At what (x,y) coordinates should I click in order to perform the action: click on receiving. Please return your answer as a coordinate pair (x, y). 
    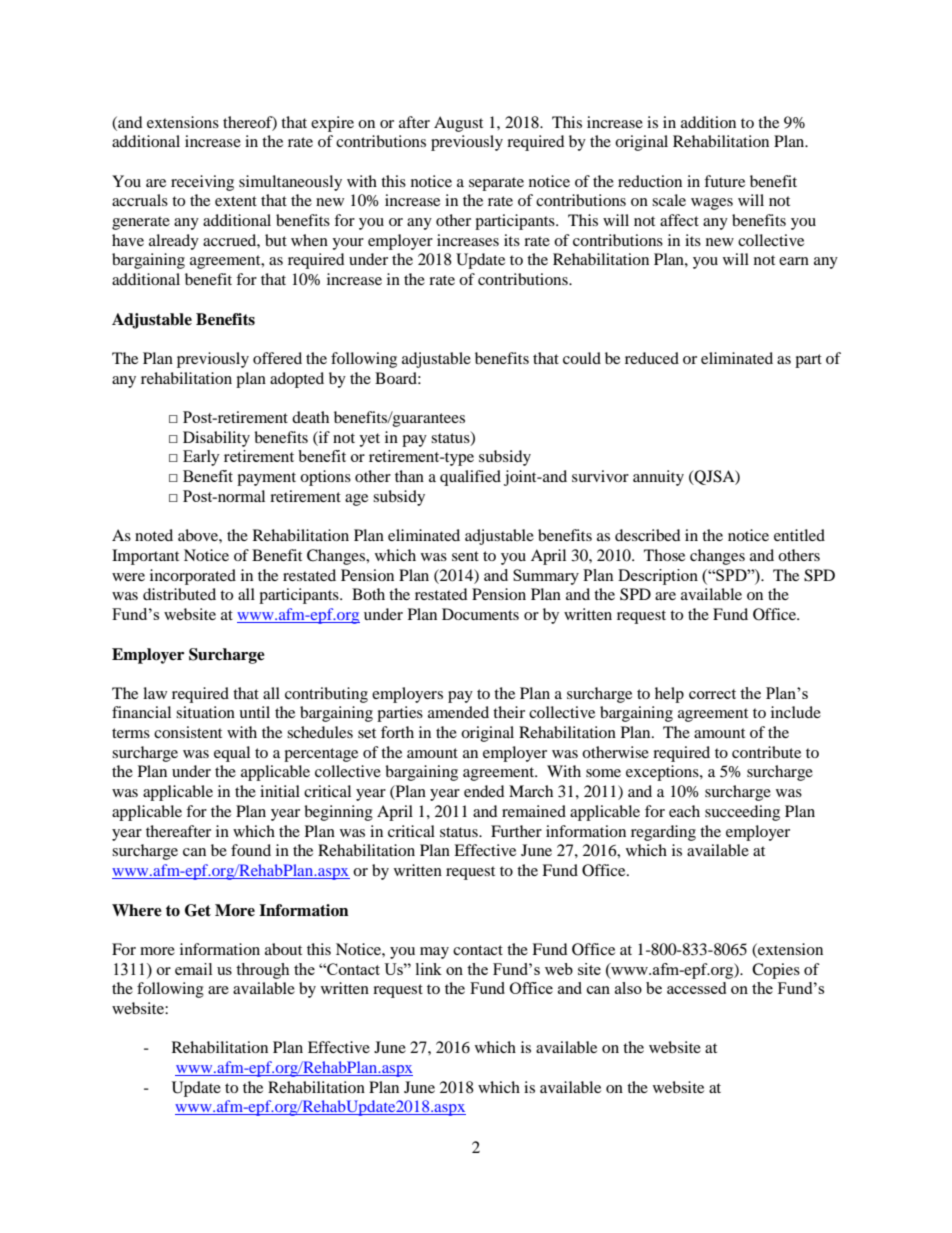
    Looking at the image, I should click on (202, 183).
